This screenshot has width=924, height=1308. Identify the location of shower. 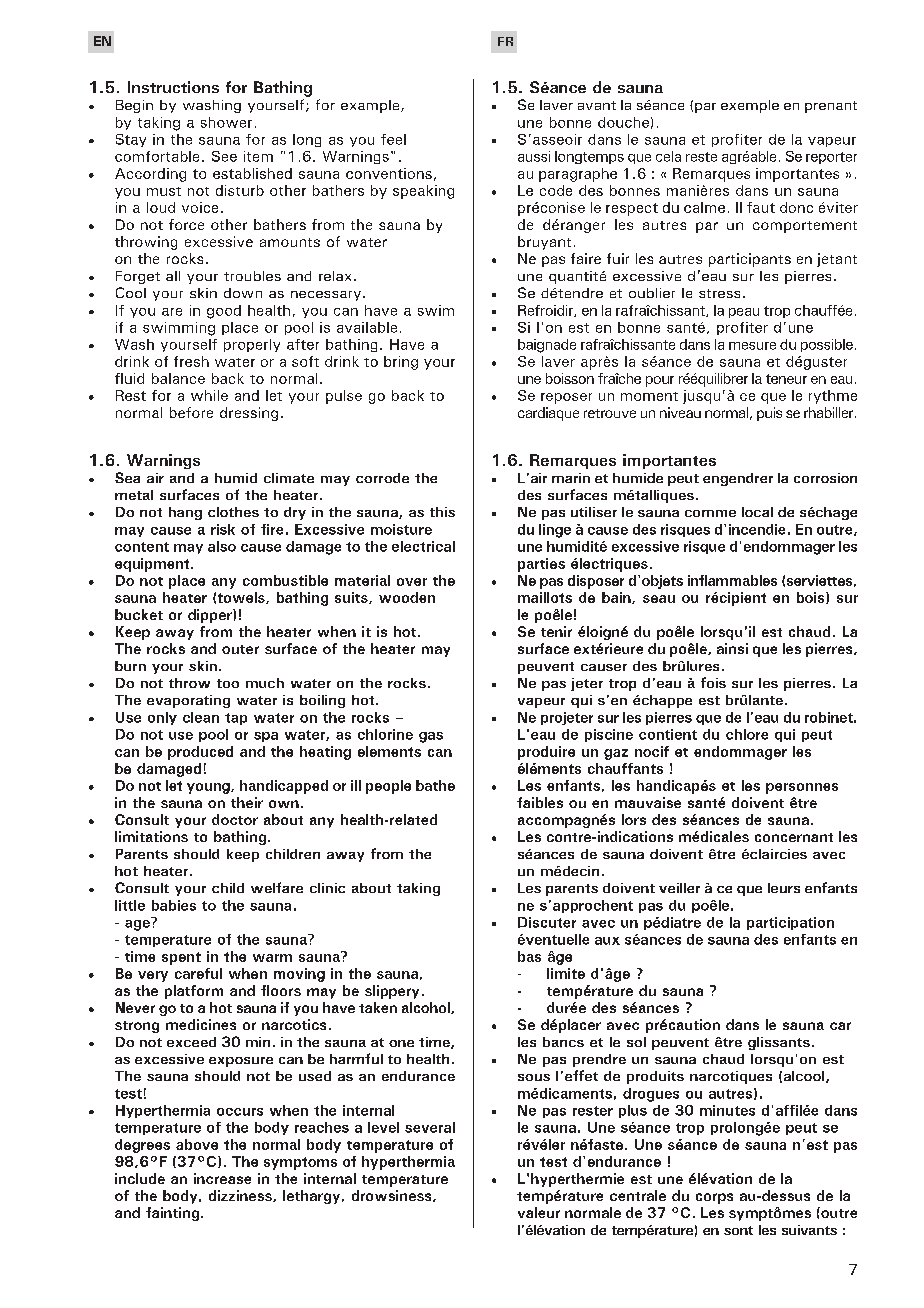
(226, 122).
